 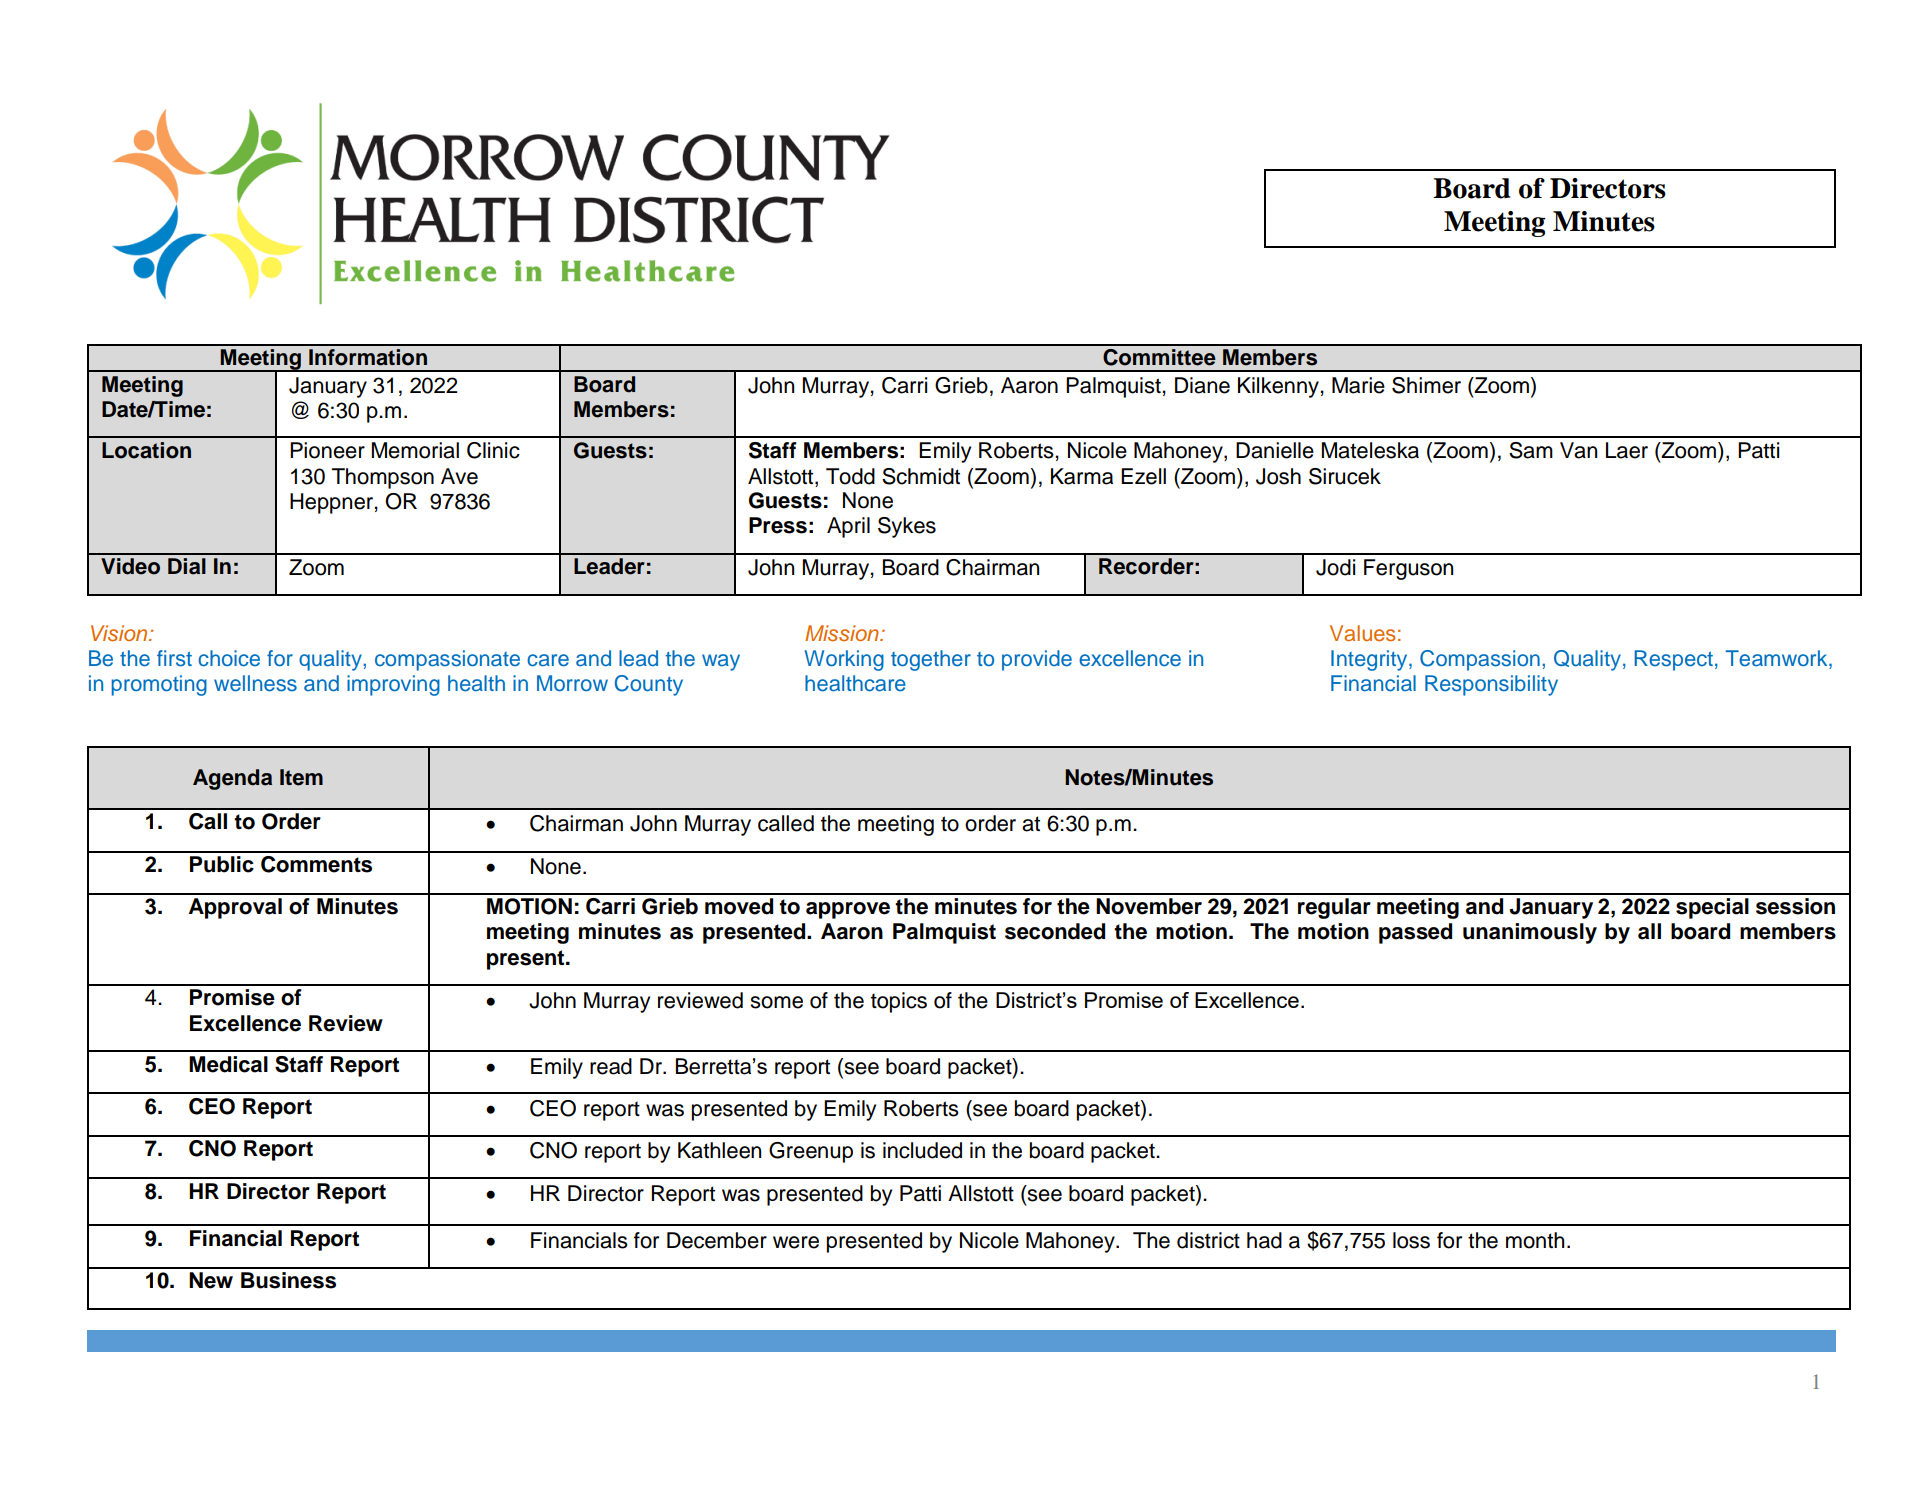 What do you see at coordinates (1159, 357) in the page?
I see `Committee` at bounding box center [1159, 357].
